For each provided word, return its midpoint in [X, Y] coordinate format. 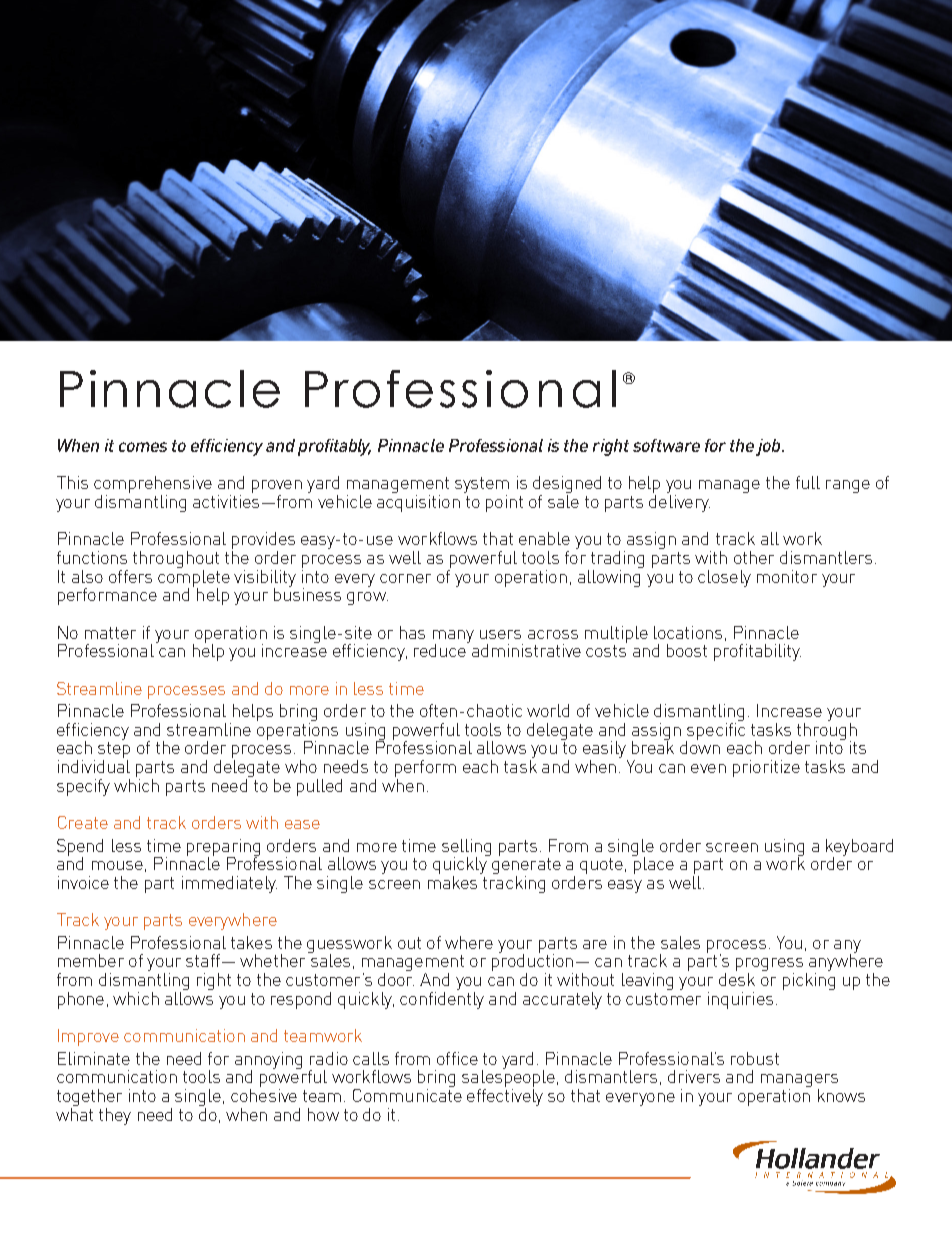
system [482, 486]
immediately [229, 884]
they [115, 1116]
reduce [441, 649]
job [769, 447]
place [653, 864]
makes [452, 881]
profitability [757, 652]
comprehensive [153, 486]
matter [110, 633]
